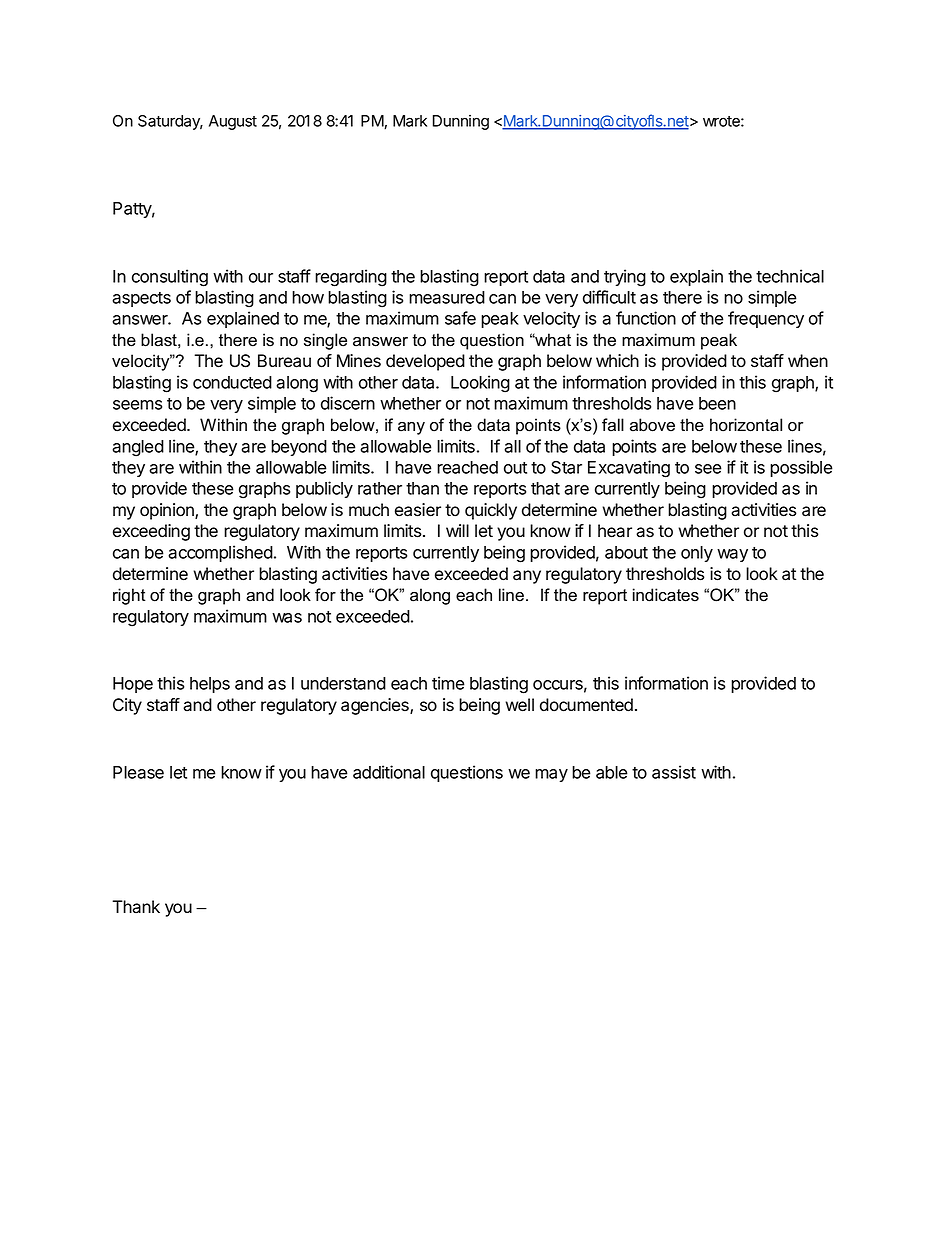 The height and width of the screenshot is (1233, 952). Describe the element at coordinates (674, 772) in the screenshot. I see `assist` at that location.
